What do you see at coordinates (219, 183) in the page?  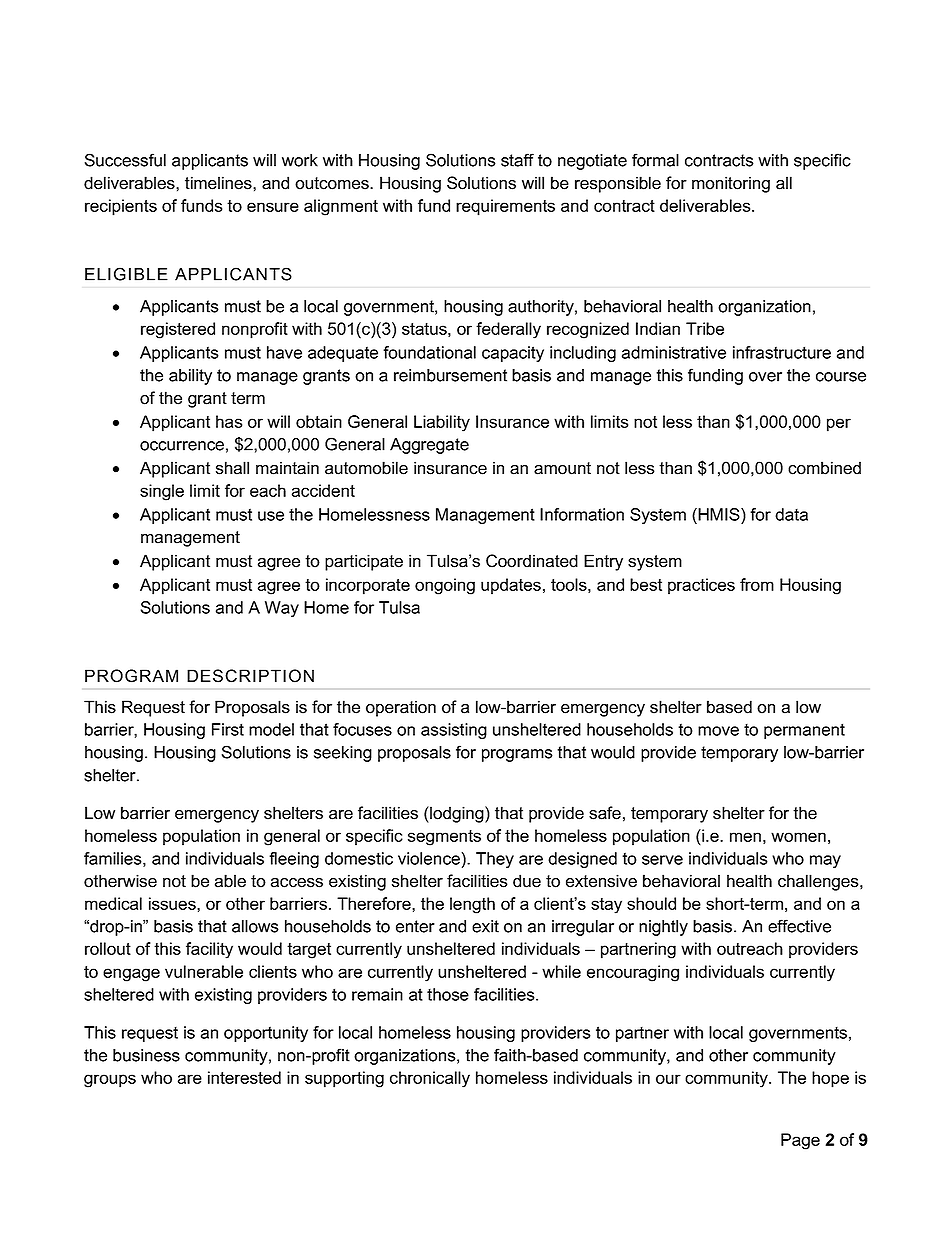 I see `timelines` at bounding box center [219, 183].
